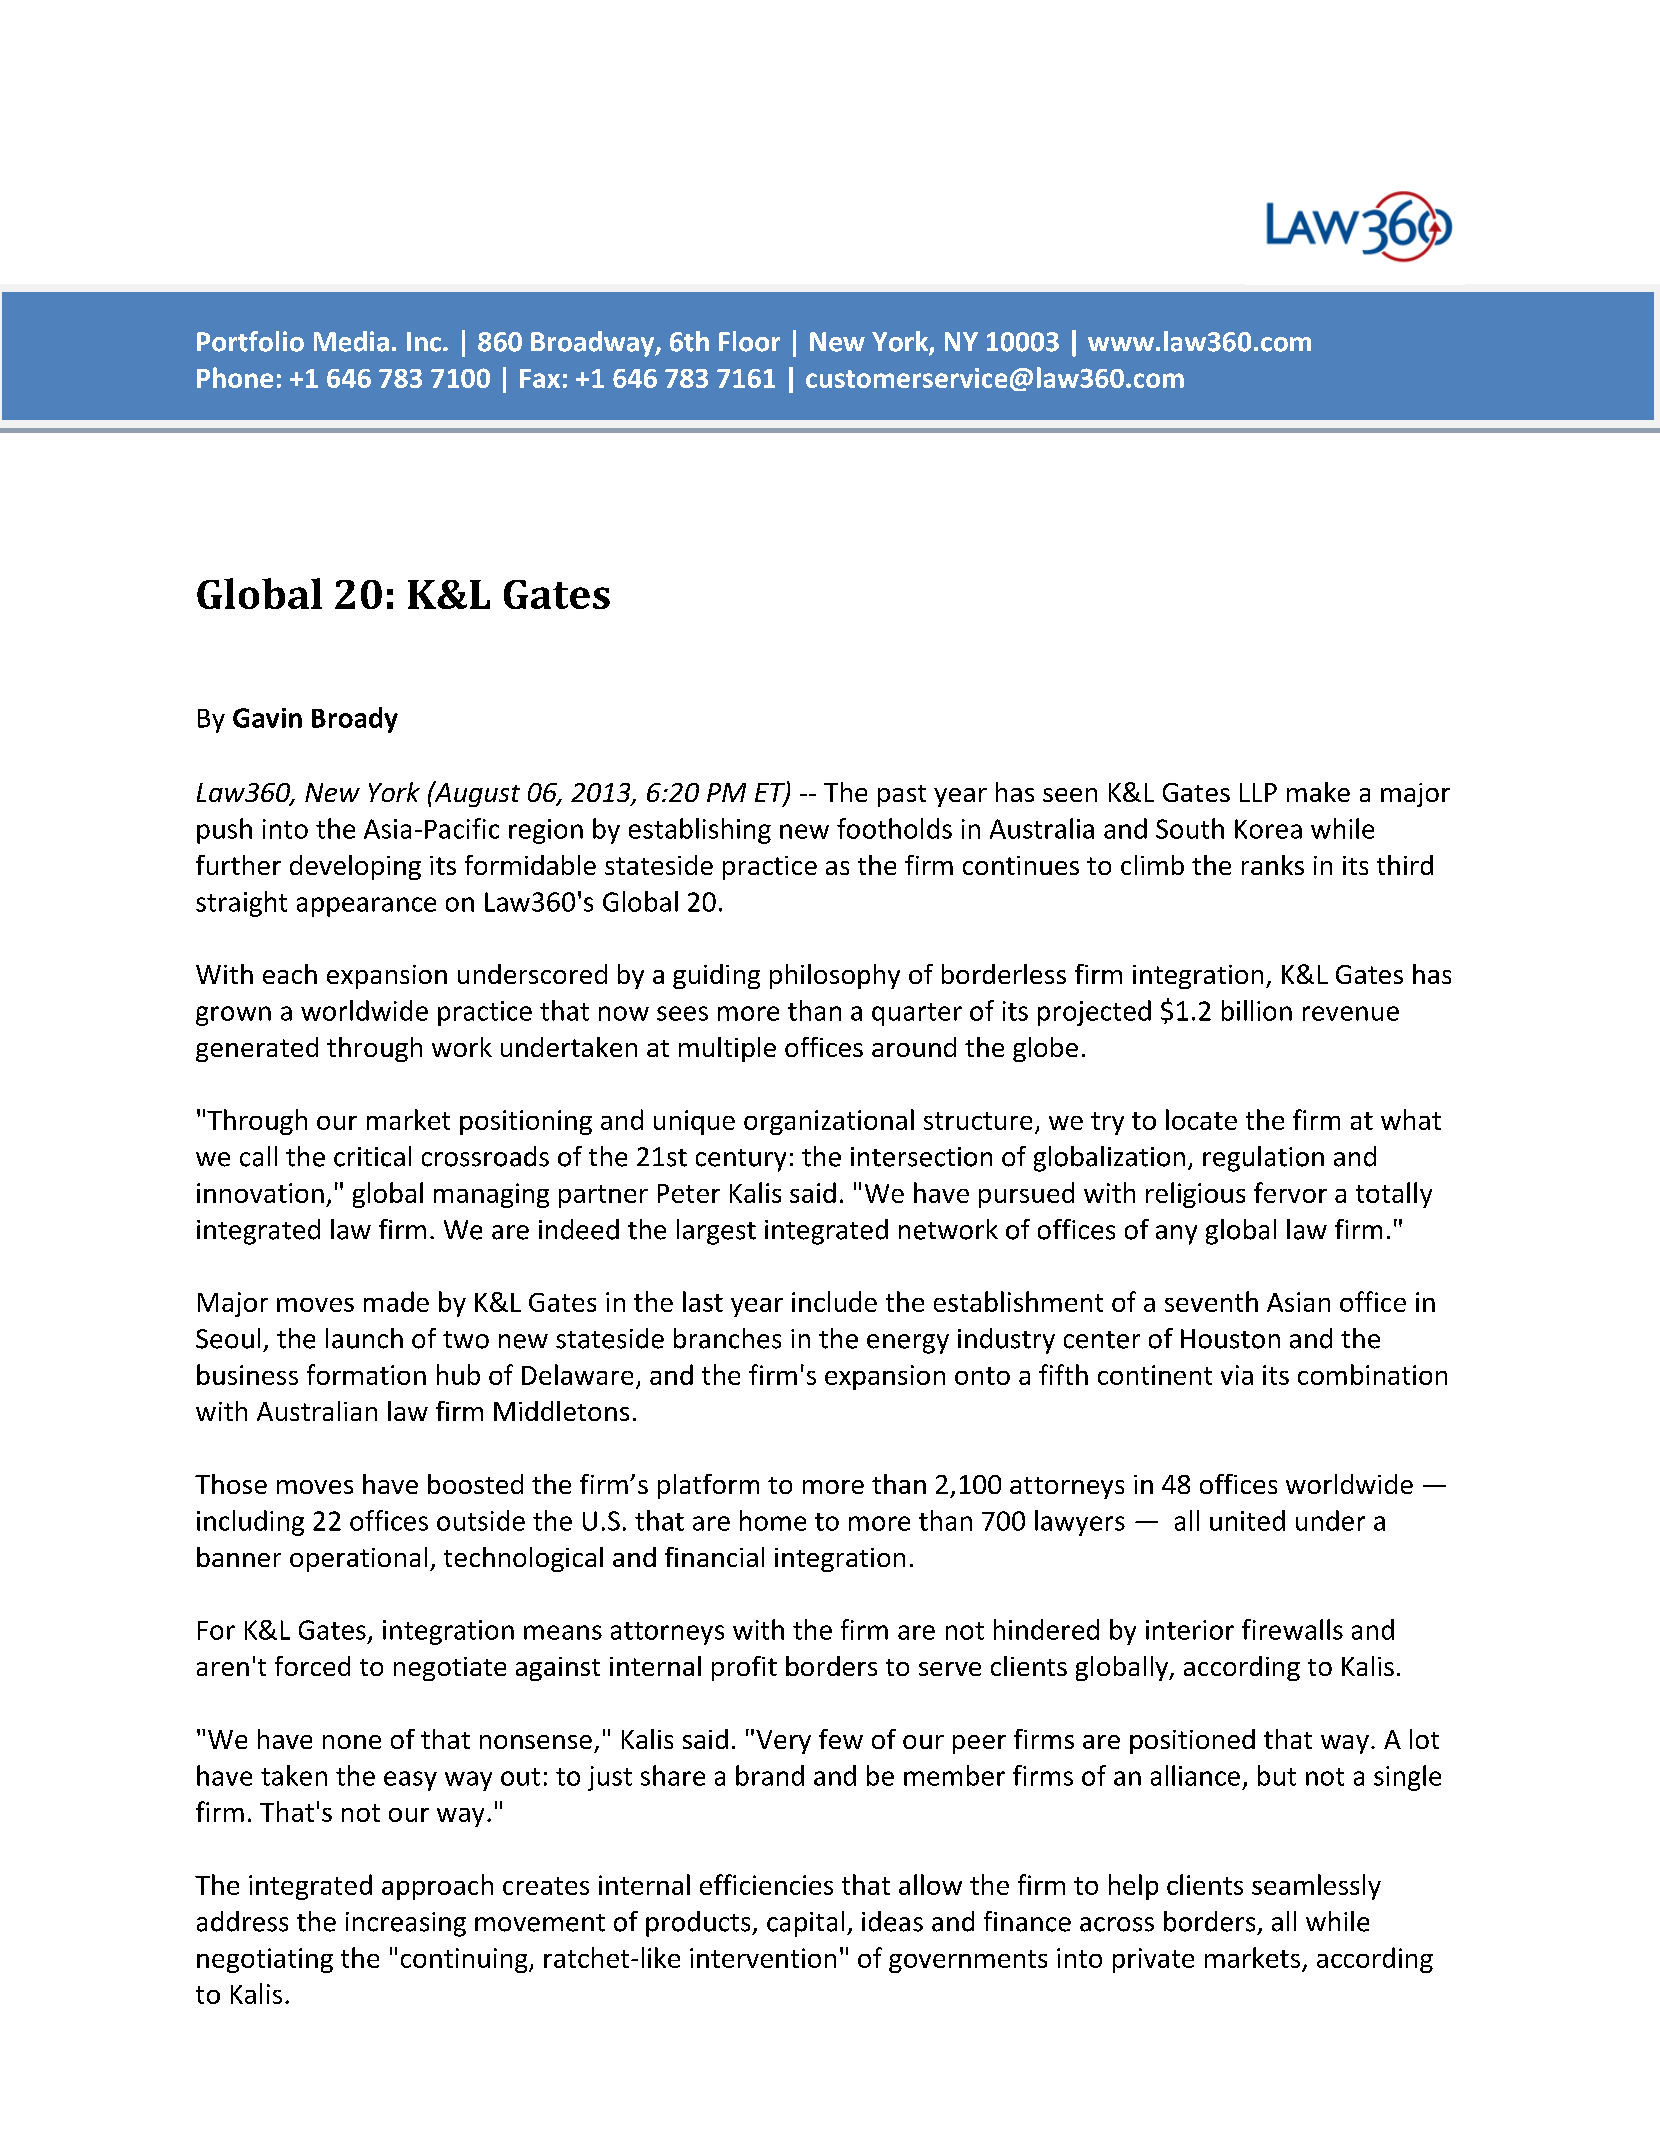 The width and height of the screenshot is (1660, 2148). I want to click on energy, so click(908, 1344).
